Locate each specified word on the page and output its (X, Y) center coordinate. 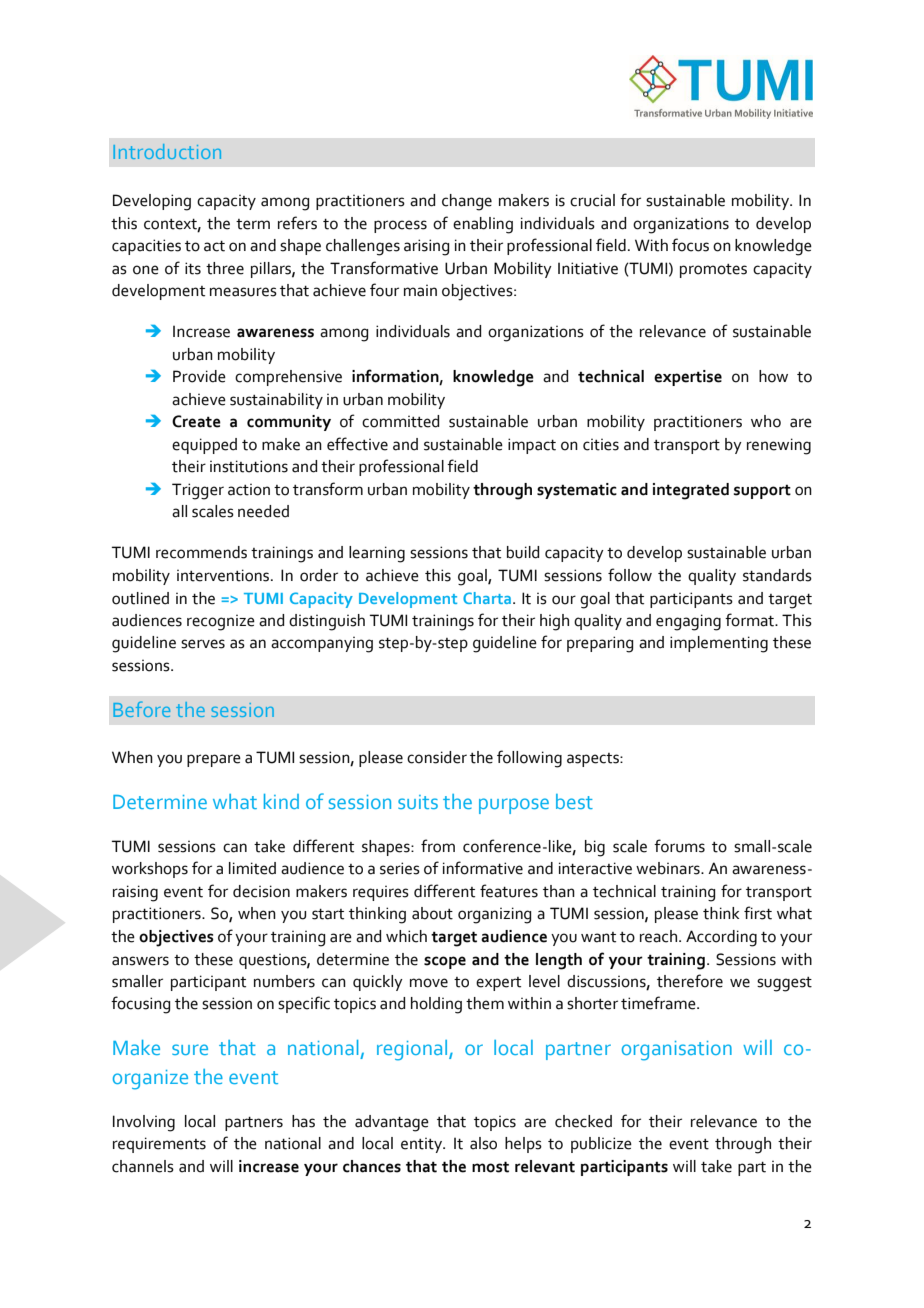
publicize (601, 1145)
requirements (159, 1145)
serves (203, 644)
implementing (719, 644)
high (554, 622)
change (467, 202)
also (483, 1143)
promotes (713, 271)
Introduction (167, 151)
